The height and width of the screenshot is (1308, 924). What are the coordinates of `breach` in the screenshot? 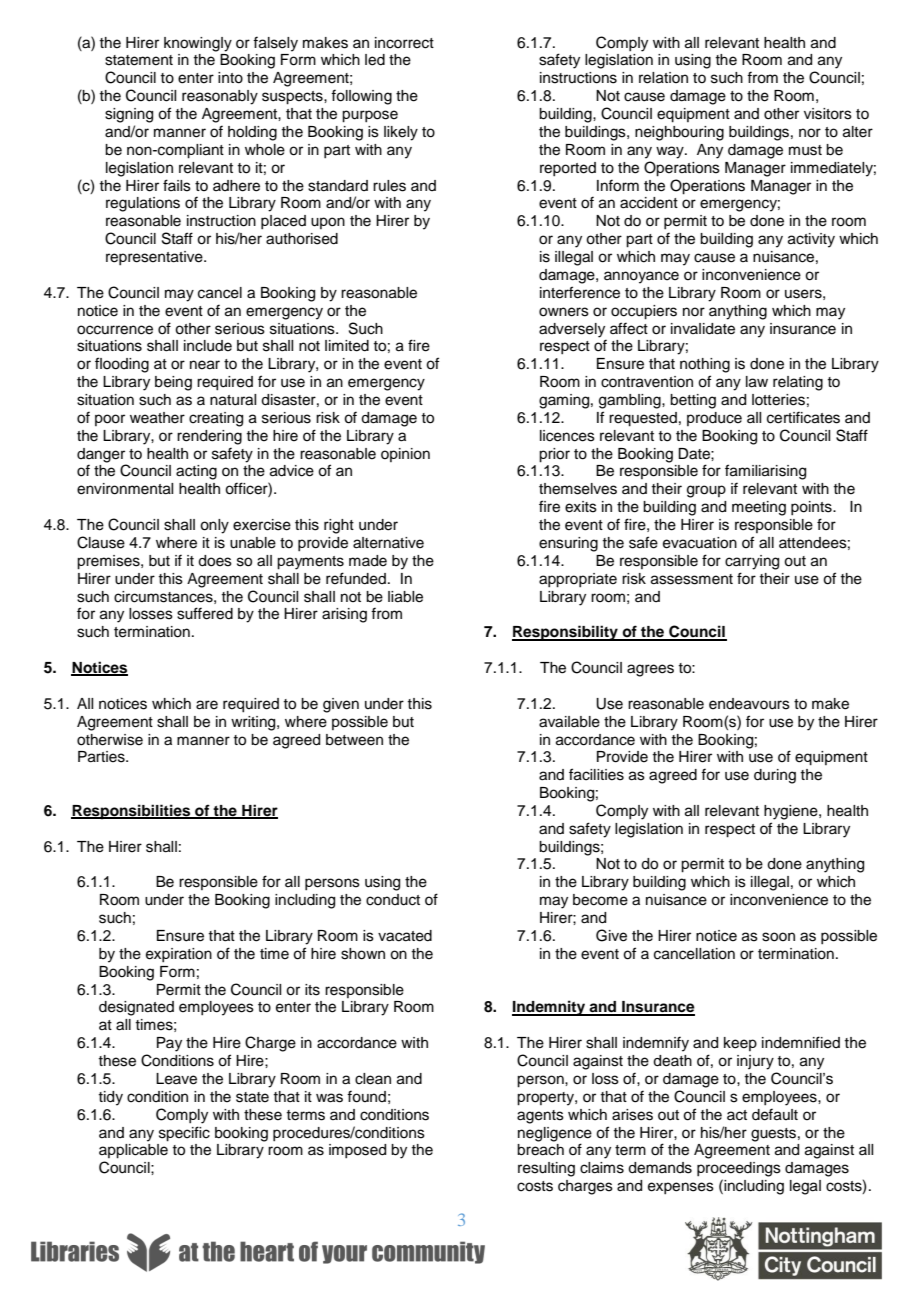 It's located at (540, 1150).
